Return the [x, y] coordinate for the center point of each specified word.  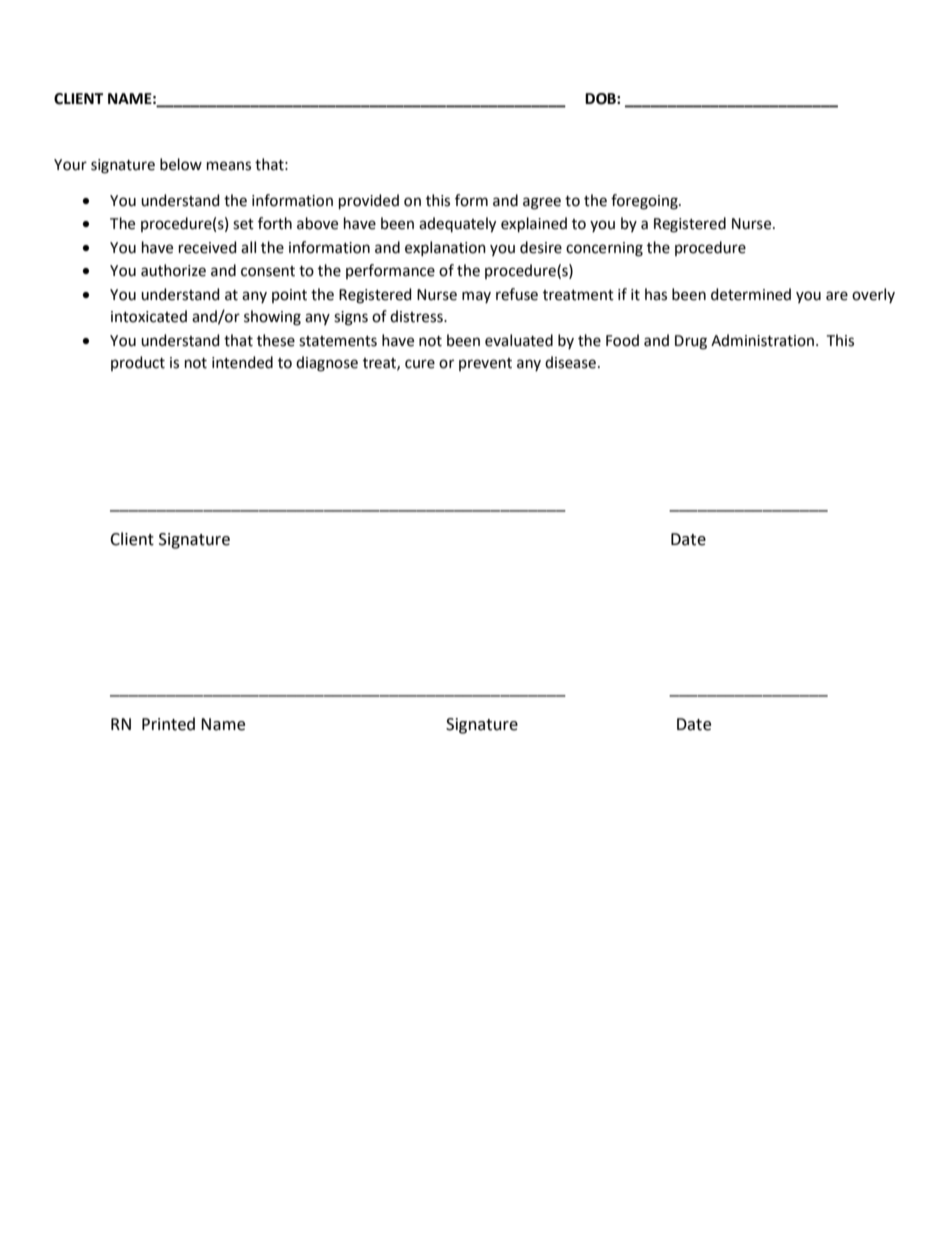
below [181, 164]
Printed [168, 724]
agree [542, 203]
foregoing [645, 202]
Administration [762, 340]
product [138, 363]
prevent [485, 364]
